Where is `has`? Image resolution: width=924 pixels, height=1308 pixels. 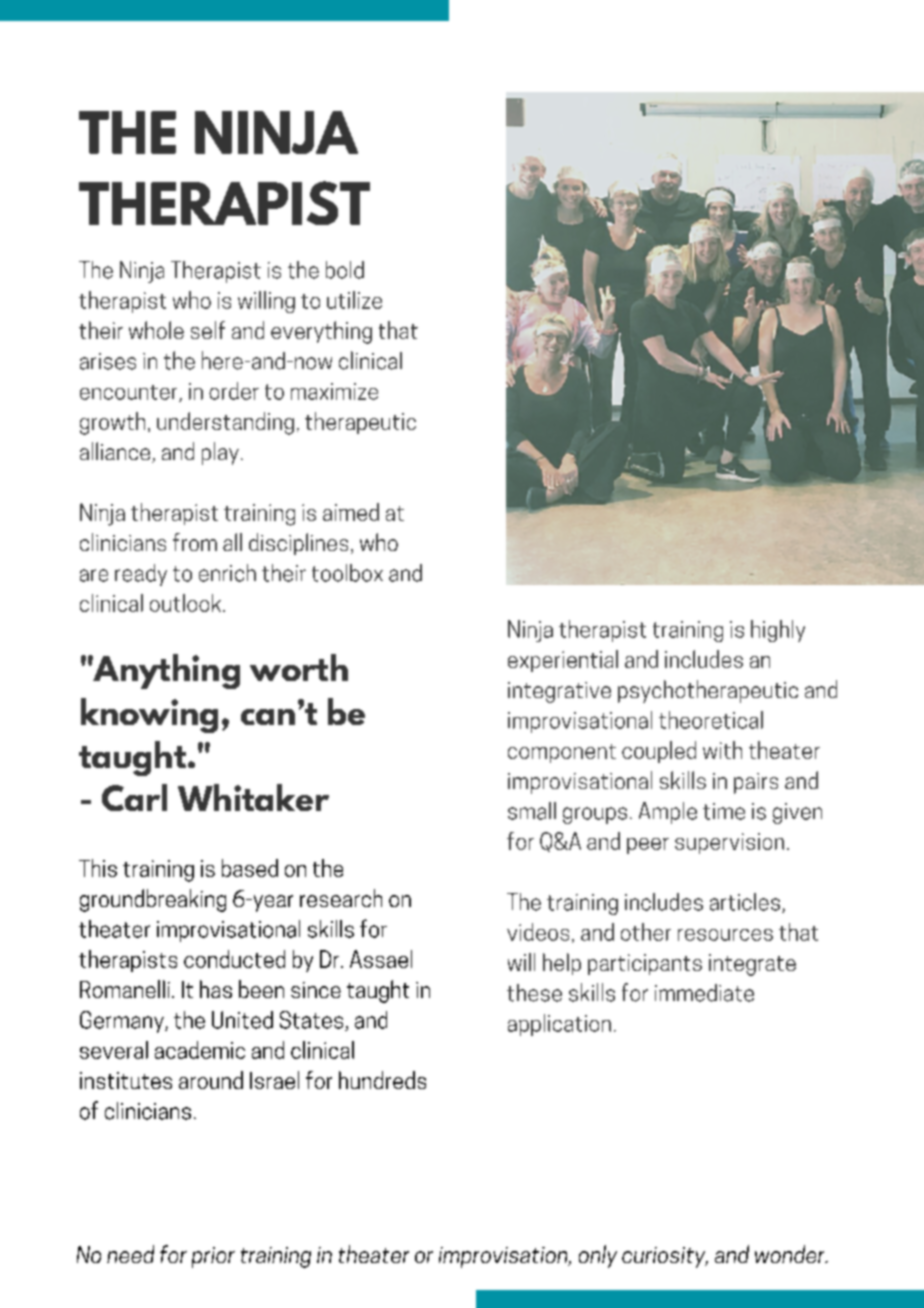
has is located at coordinates (216, 989).
